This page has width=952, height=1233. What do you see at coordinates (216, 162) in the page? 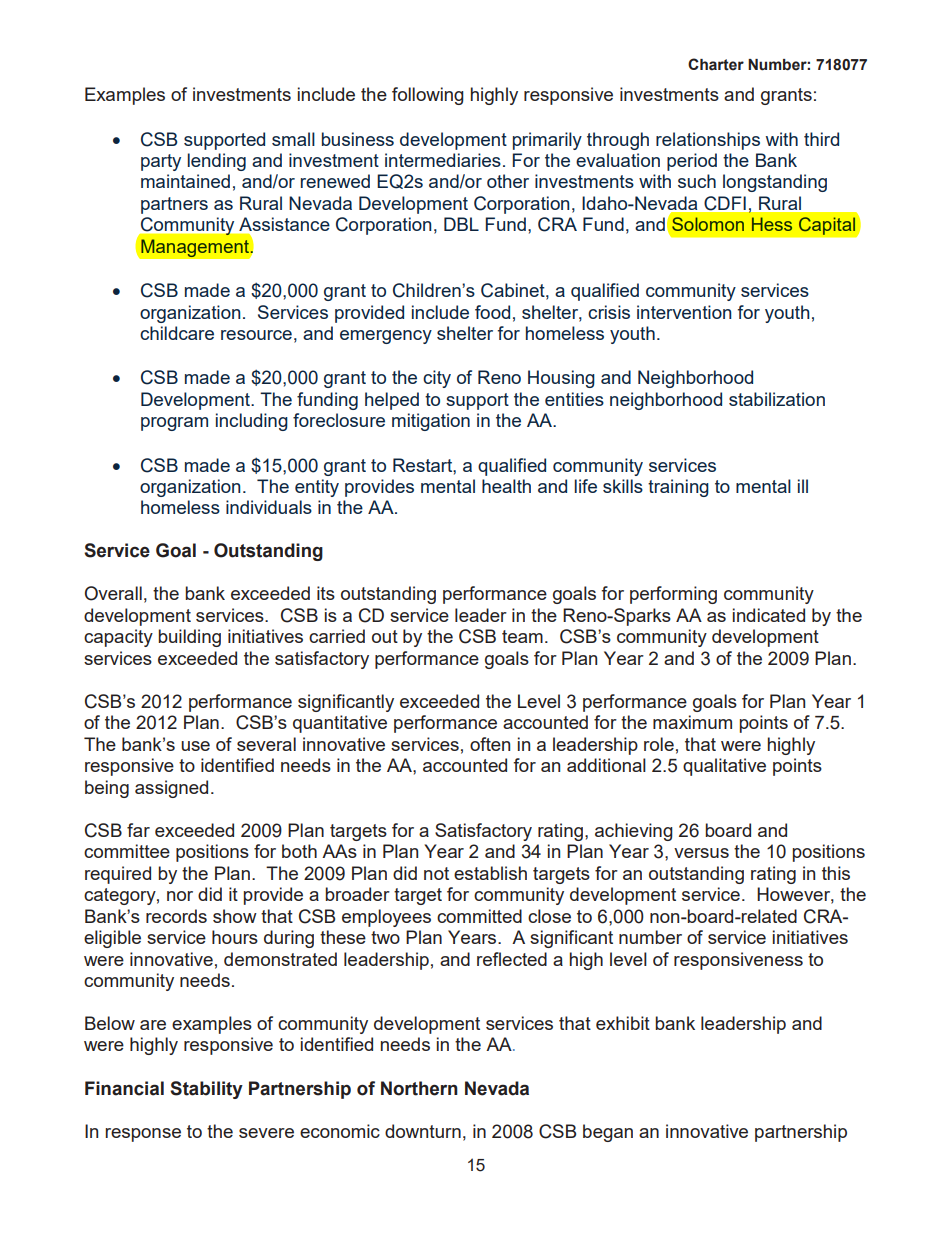
I see `lending` at bounding box center [216, 162].
